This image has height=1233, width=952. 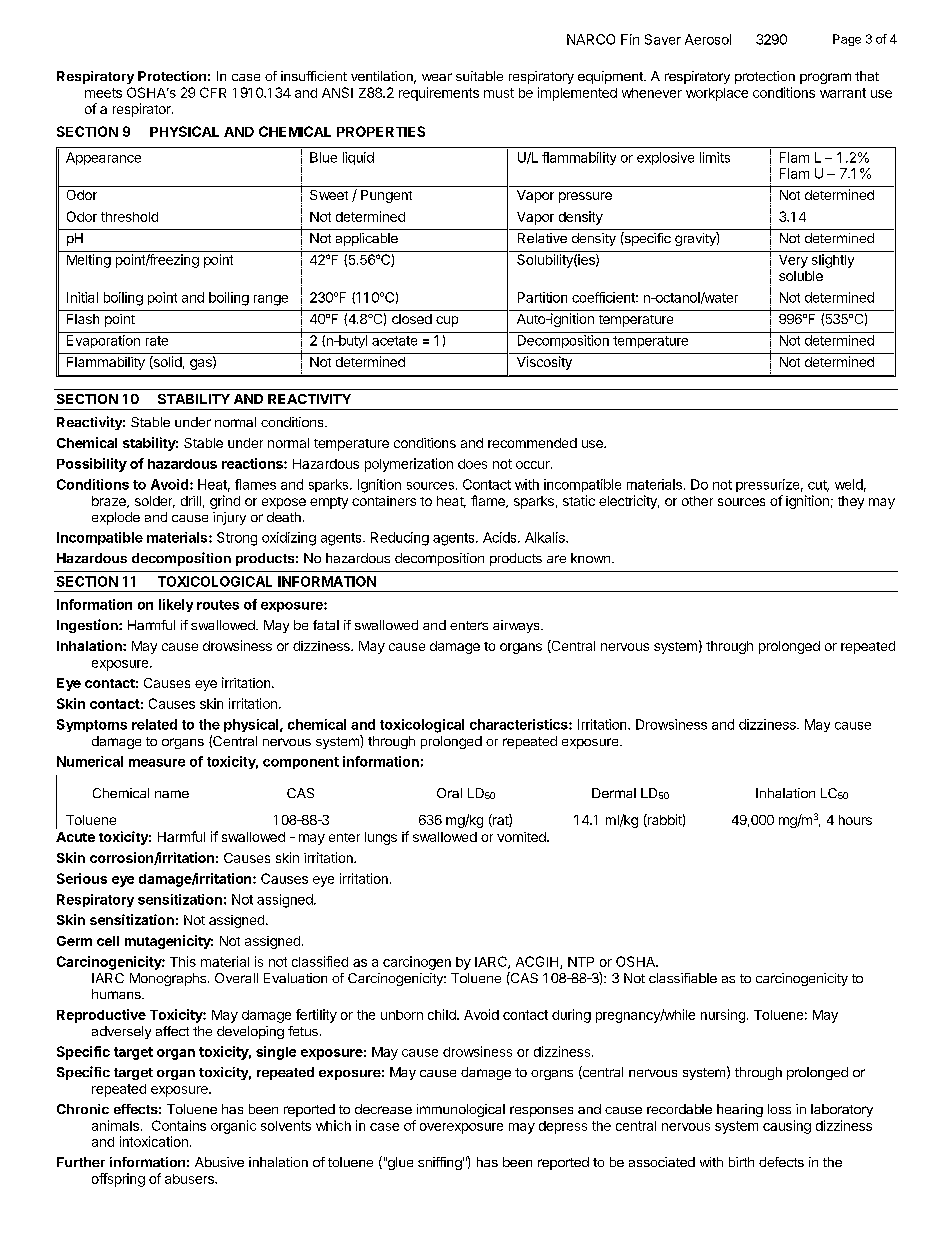 What do you see at coordinates (449, 793) in the image?
I see `Oral` at bounding box center [449, 793].
